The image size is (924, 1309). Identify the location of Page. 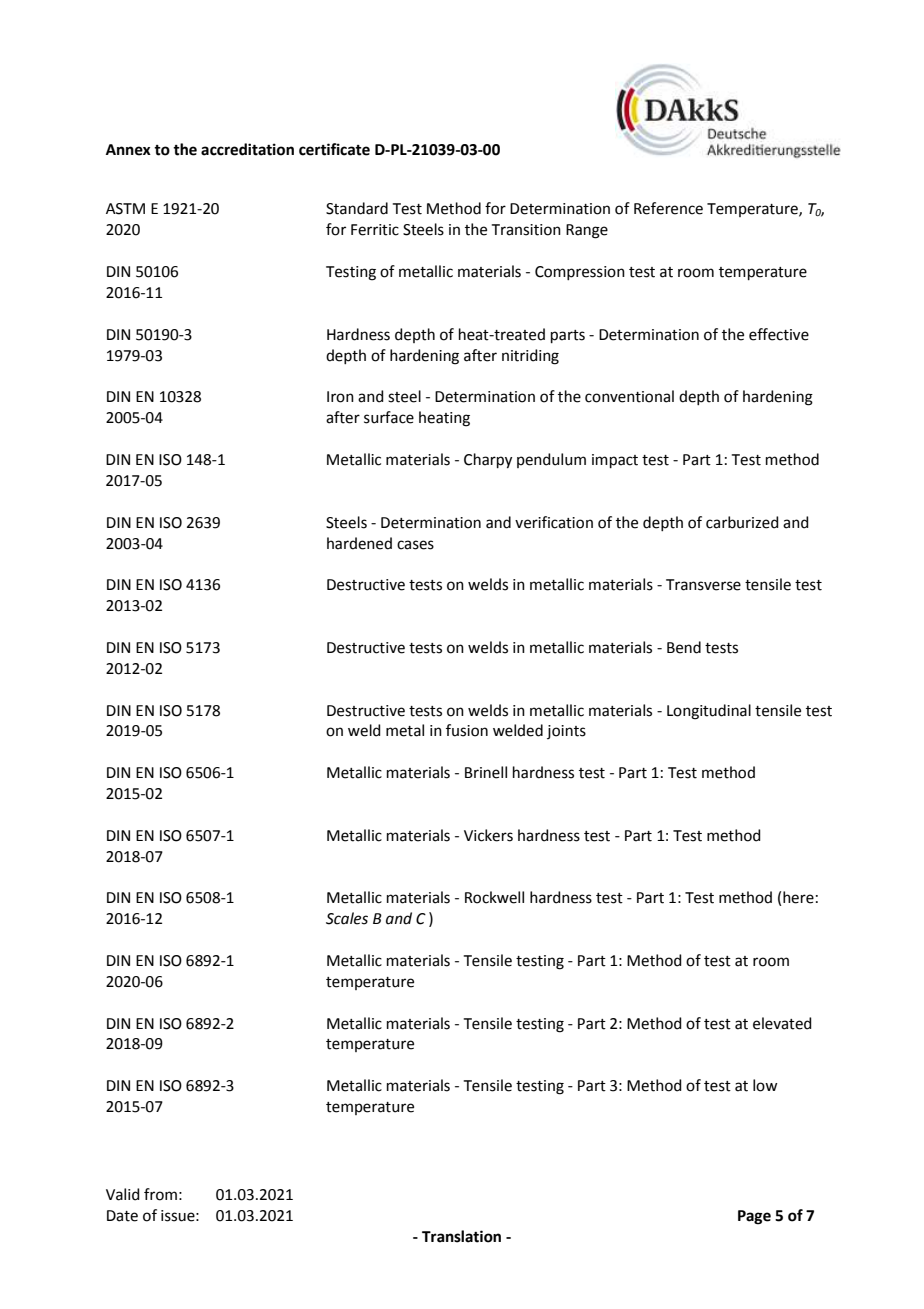
(754, 1217).
